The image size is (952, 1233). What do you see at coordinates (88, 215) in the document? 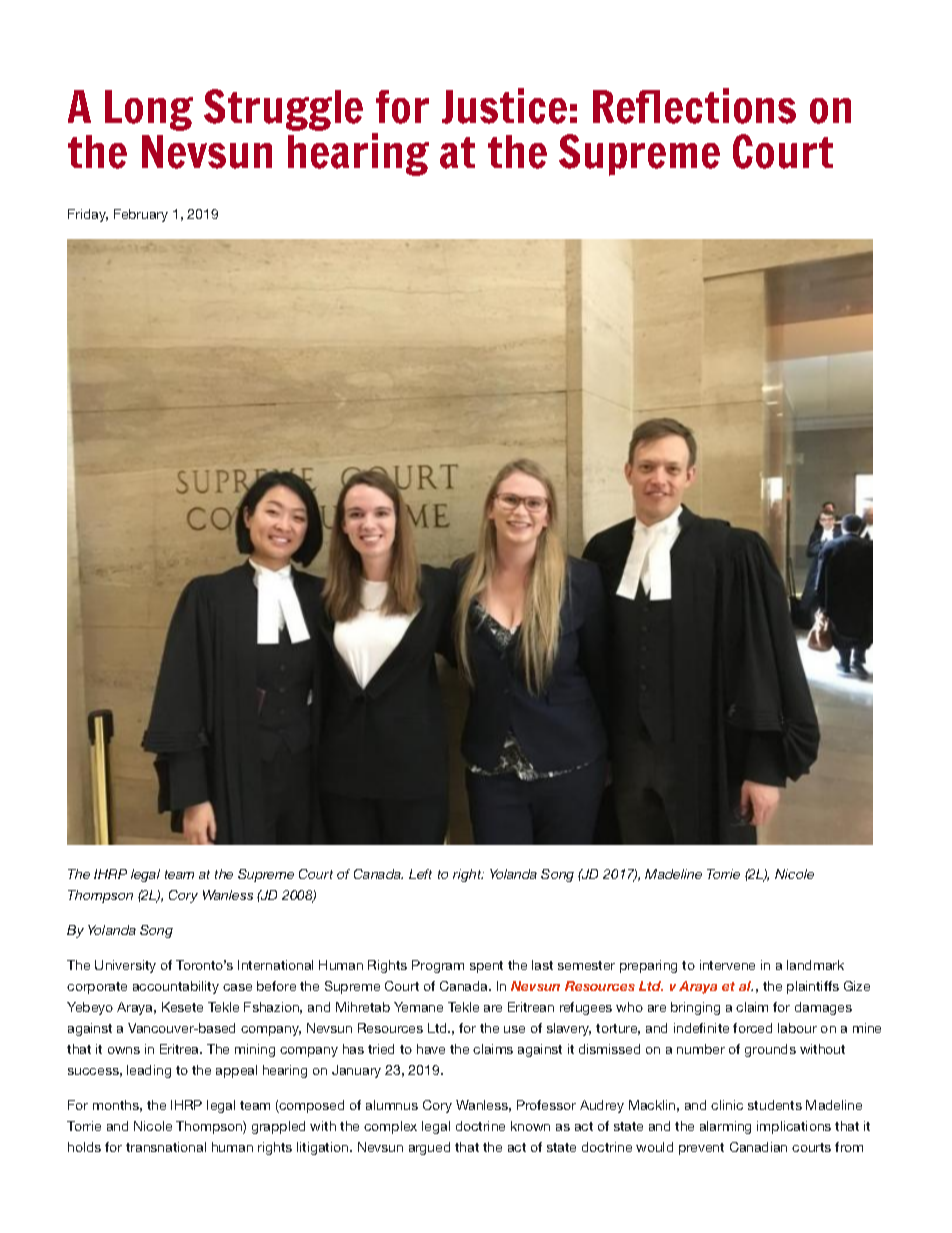
I see `Friday` at bounding box center [88, 215].
